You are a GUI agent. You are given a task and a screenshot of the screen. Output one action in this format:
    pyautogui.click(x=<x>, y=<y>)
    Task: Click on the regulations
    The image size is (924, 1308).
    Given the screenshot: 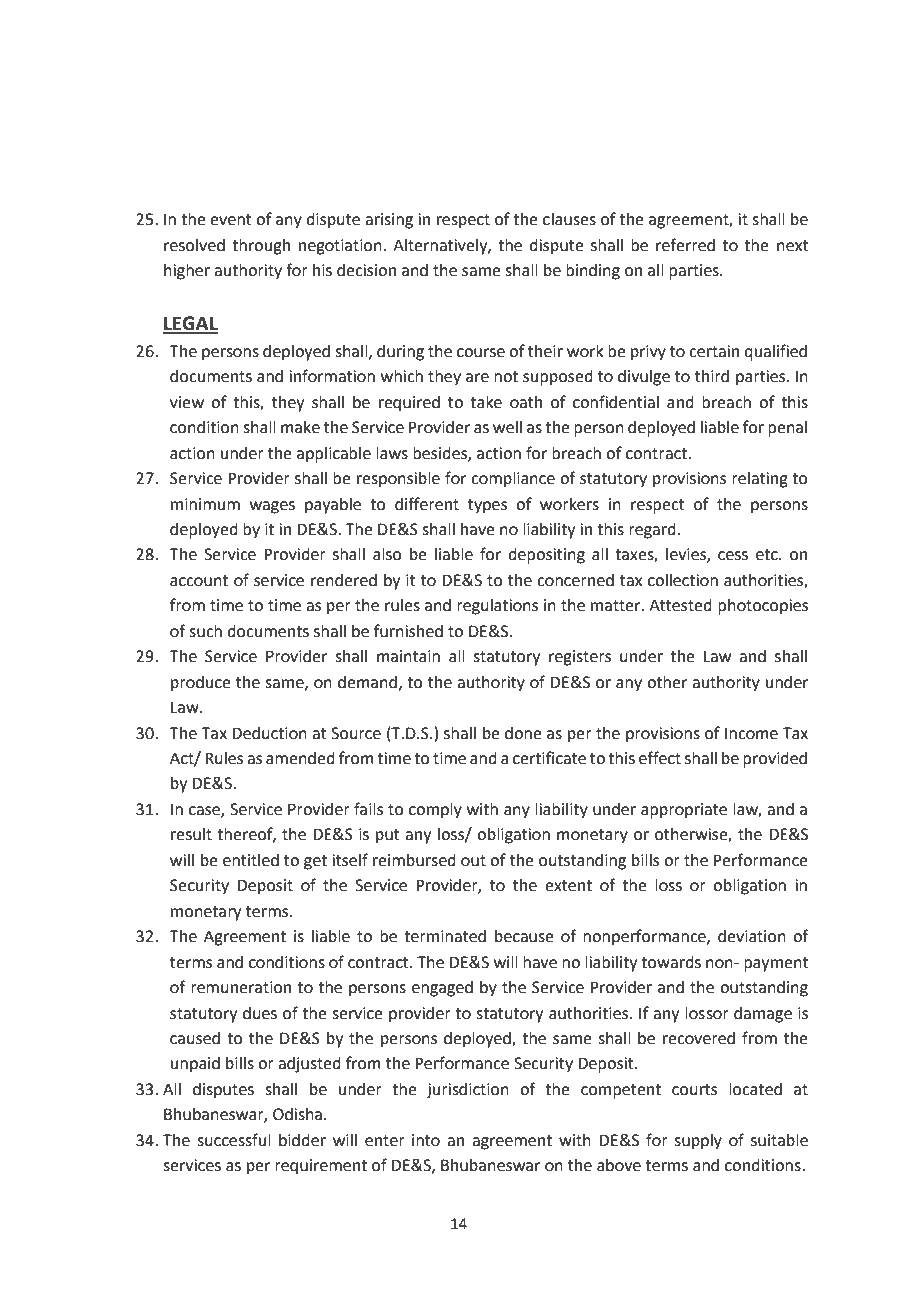 What is the action you would take?
    pyautogui.click(x=497, y=607)
